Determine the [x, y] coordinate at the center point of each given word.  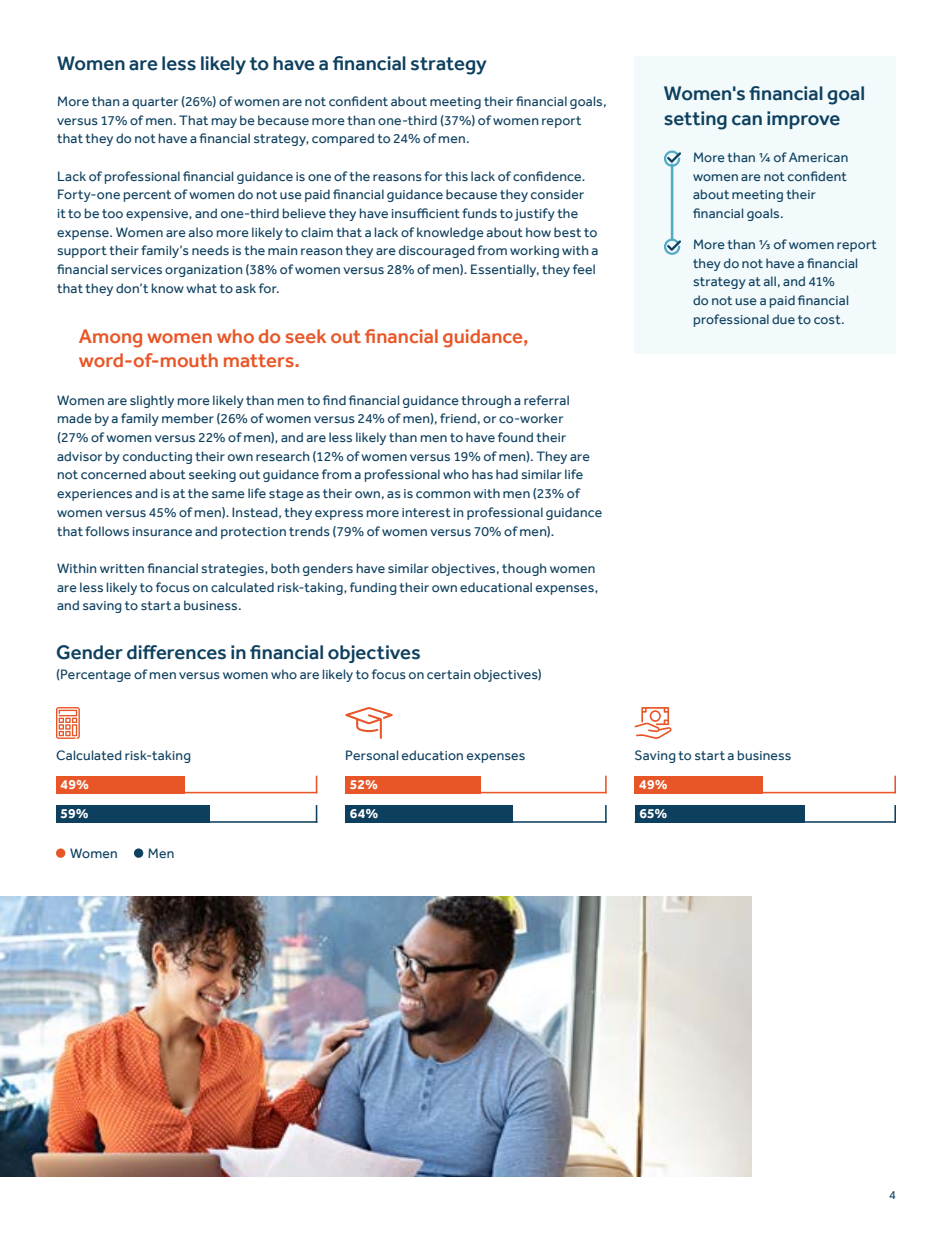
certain [448, 674]
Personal [372, 755]
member [188, 418]
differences [176, 652]
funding [373, 588]
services [136, 269]
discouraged [437, 251]
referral [546, 400]
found [515, 437]
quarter [155, 103]
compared [343, 139]
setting [695, 120]
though [524, 569]
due [783, 319]
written [122, 568]
